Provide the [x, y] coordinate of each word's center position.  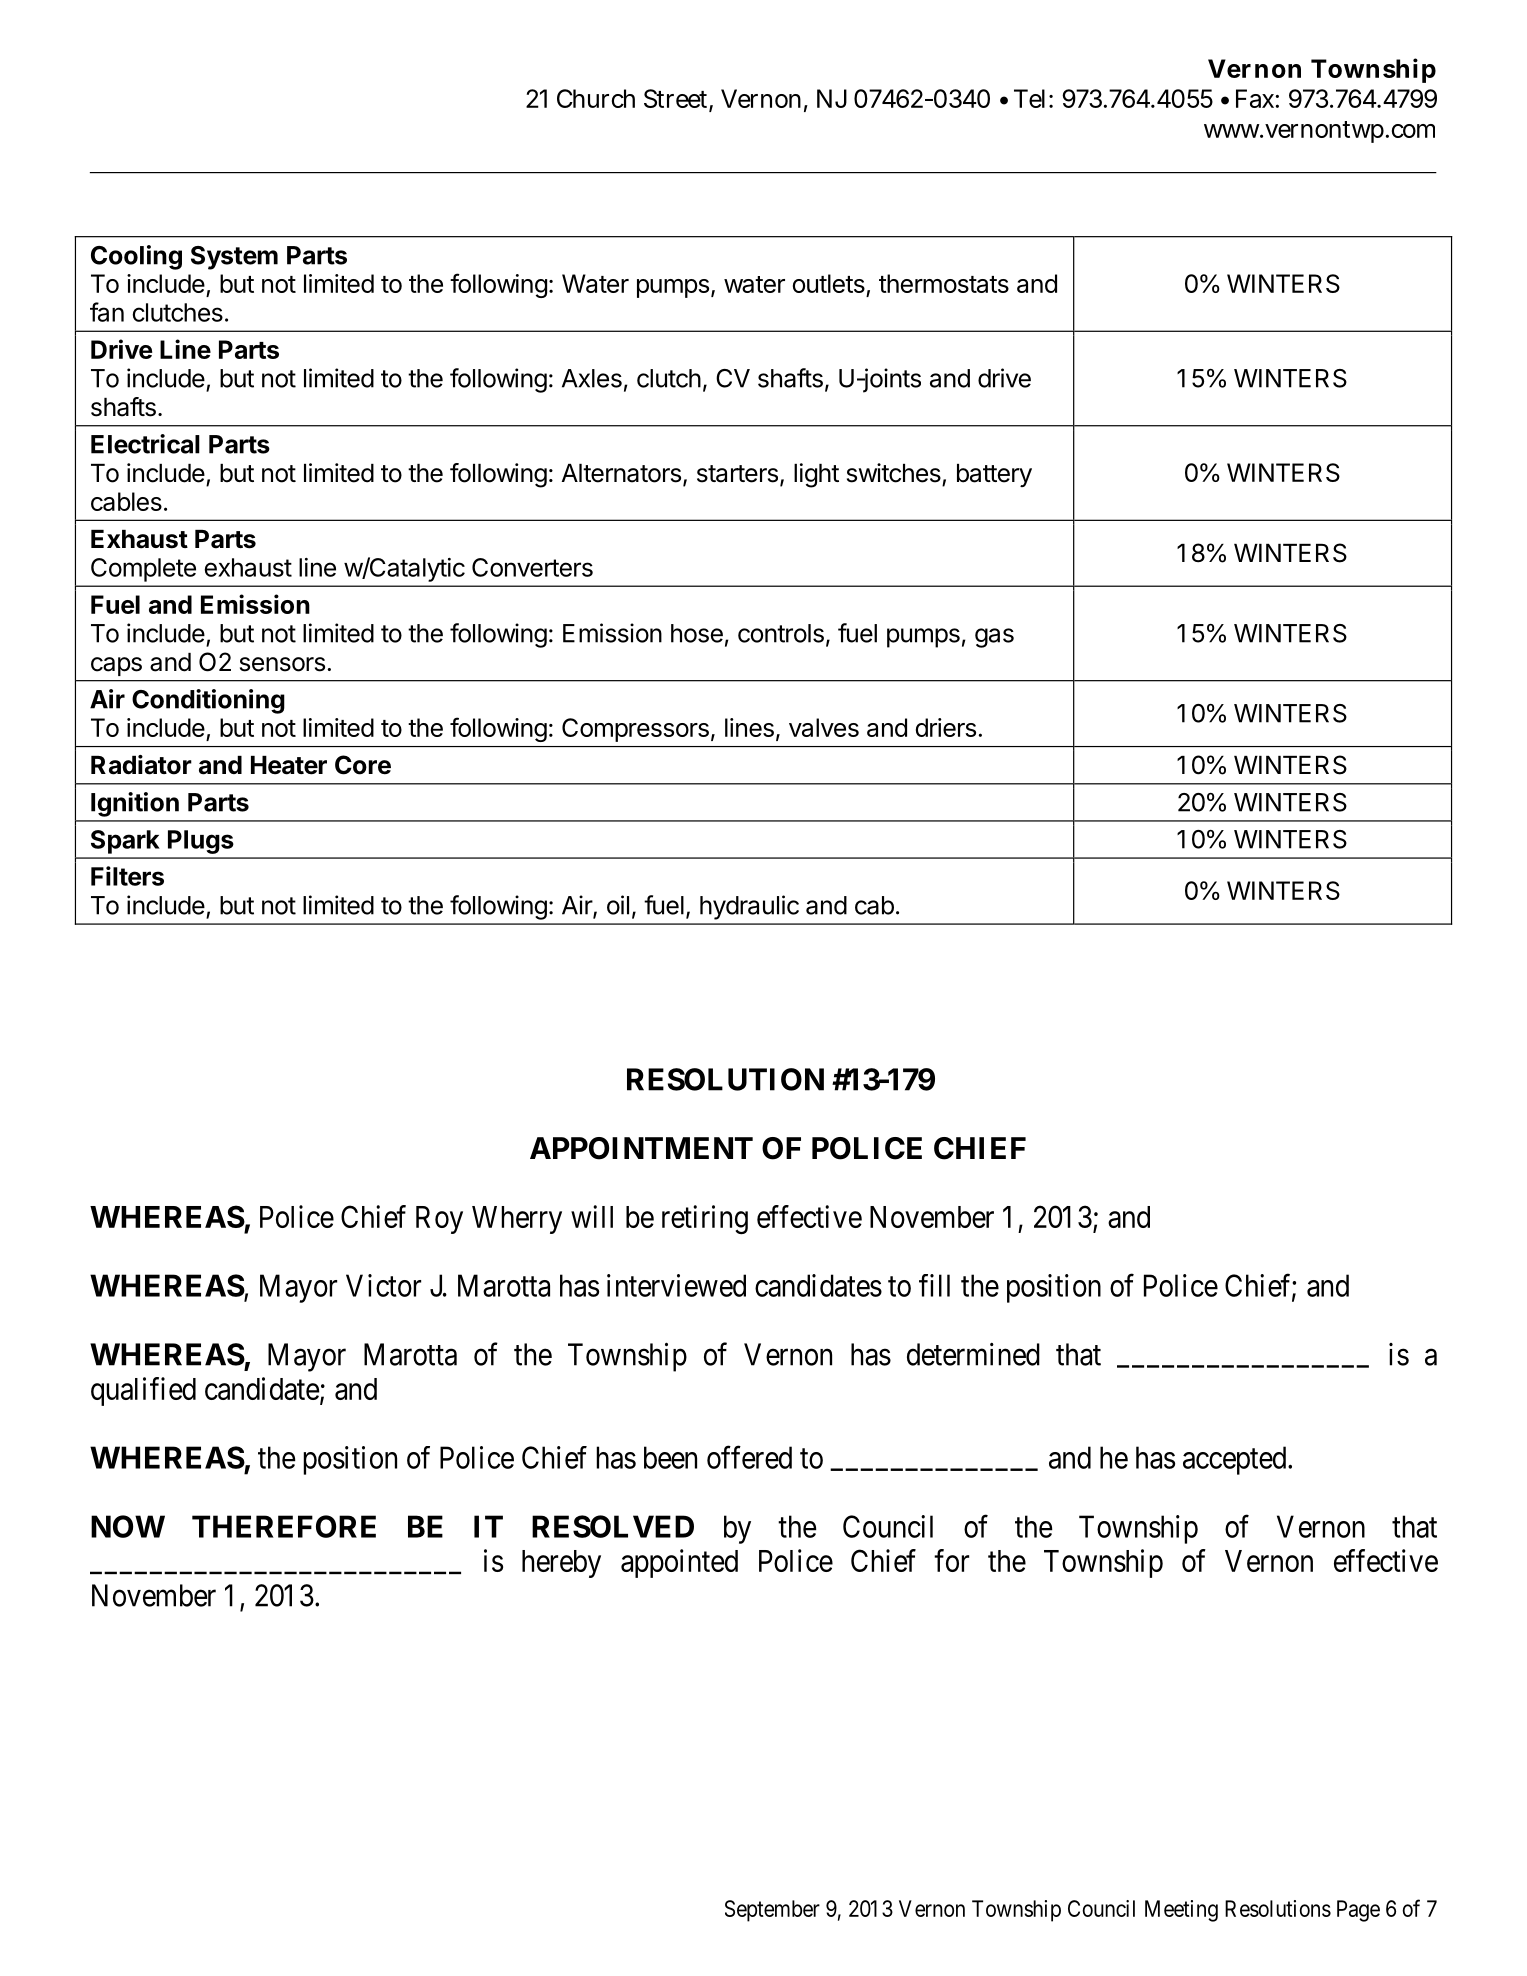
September [772, 1911]
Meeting [1181, 1911]
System [234, 258]
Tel [1032, 98]
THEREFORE [284, 1526]
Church [596, 98]
